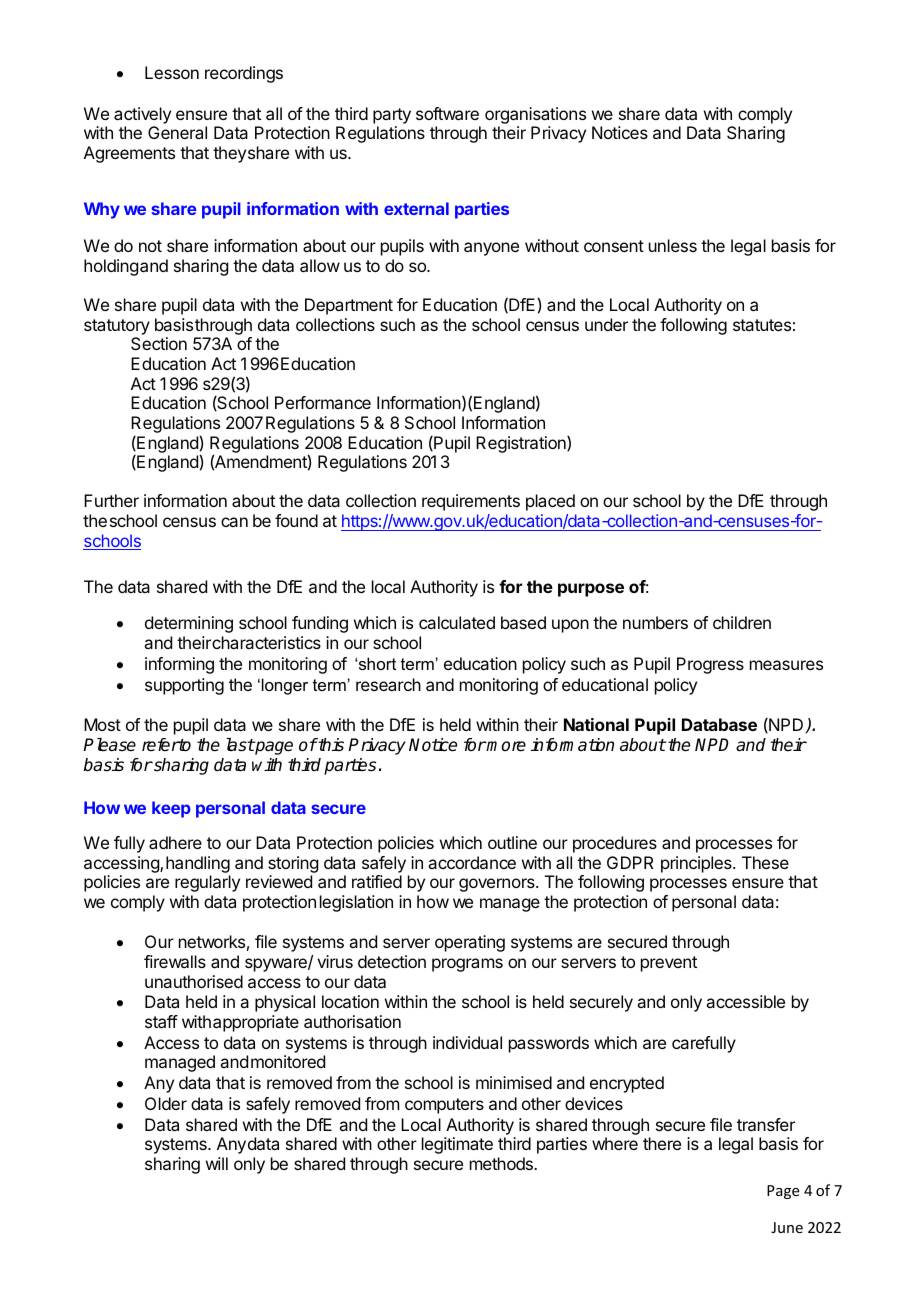  What do you see at coordinates (710, 665) in the page?
I see `Progress` at bounding box center [710, 665].
